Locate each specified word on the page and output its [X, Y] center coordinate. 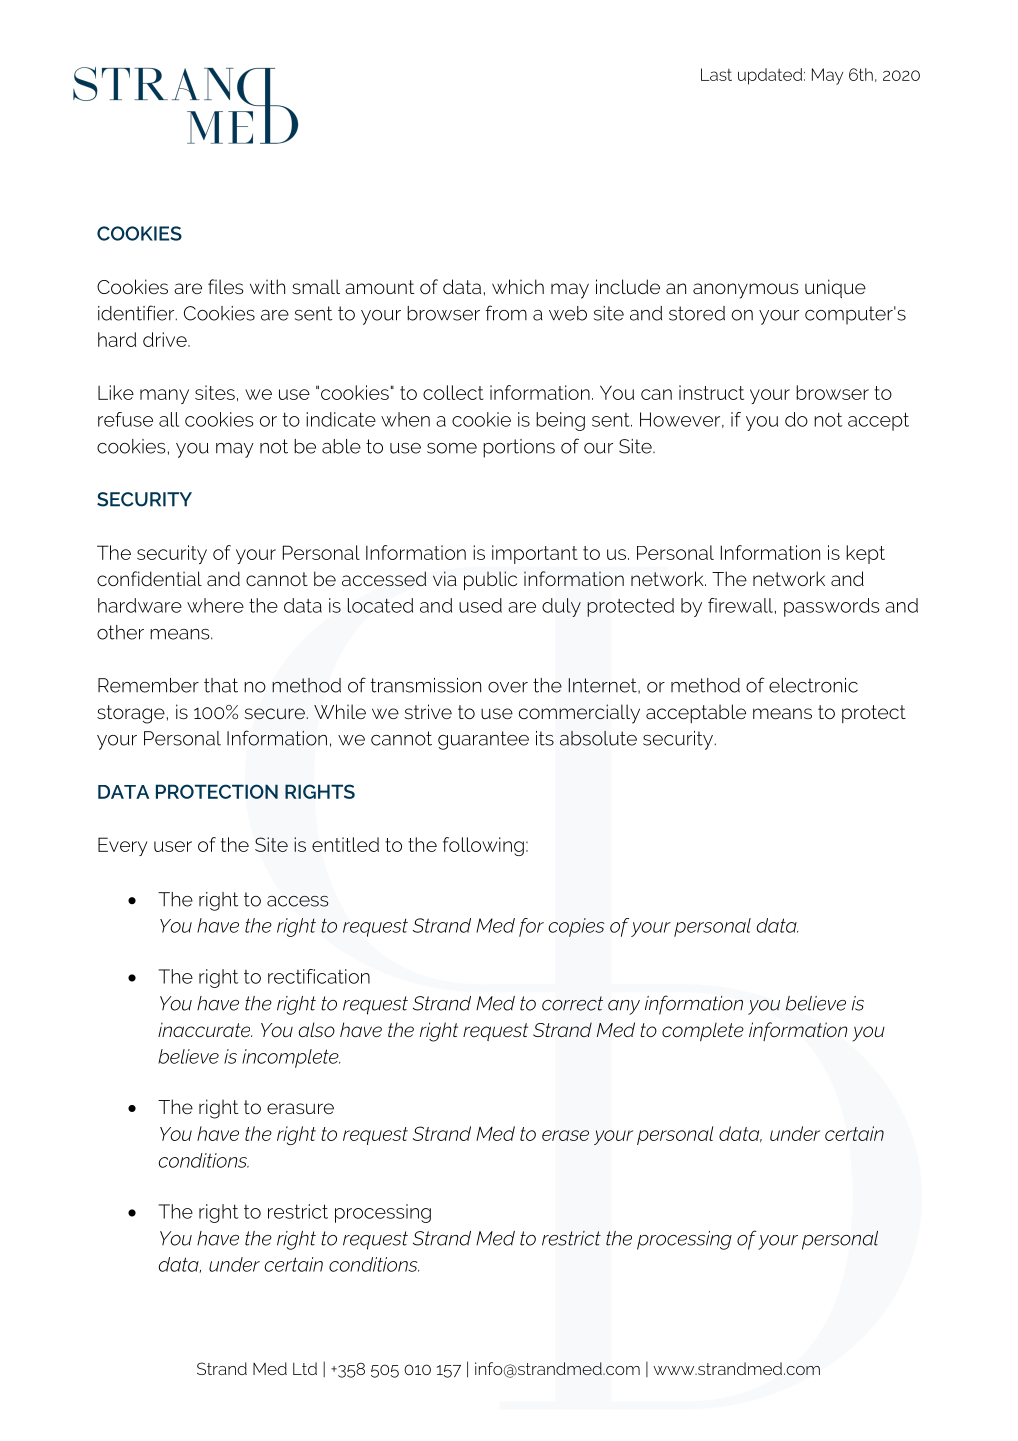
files [226, 286]
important [535, 554]
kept [865, 554]
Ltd [305, 1368]
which [518, 286]
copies [577, 927]
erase [565, 1135]
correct [572, 1003]
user [173, 846]
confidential [149, 578]
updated [770, 76]
